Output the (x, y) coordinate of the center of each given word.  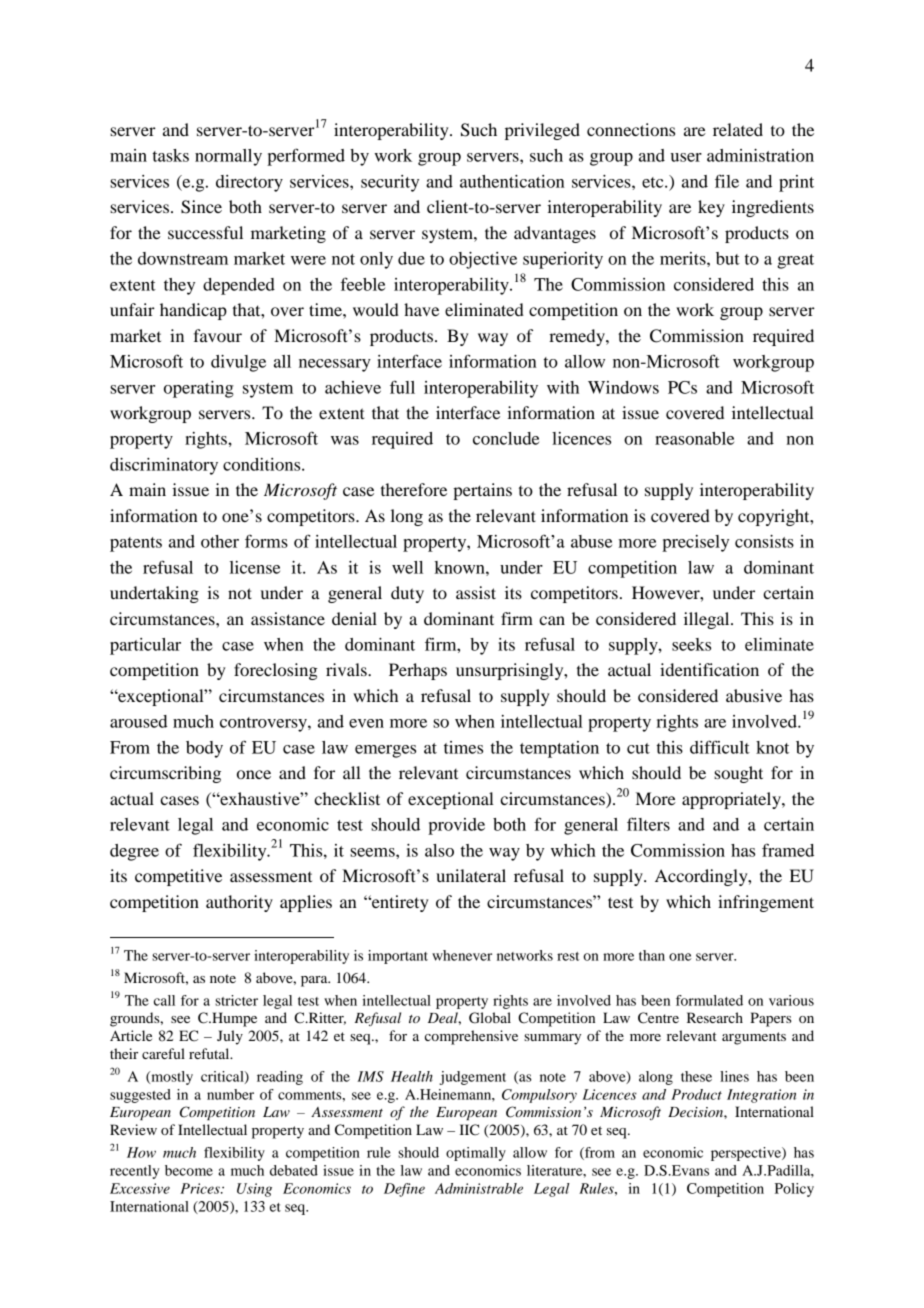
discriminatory (164, 466)
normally (228, 157)
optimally (476, 1154)
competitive (178, 877)
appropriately (732, 800)
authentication (512, 181)
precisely (695, 543)
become (189, 1170)
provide (456, 826)
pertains (482, 491)
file (727, 181)
